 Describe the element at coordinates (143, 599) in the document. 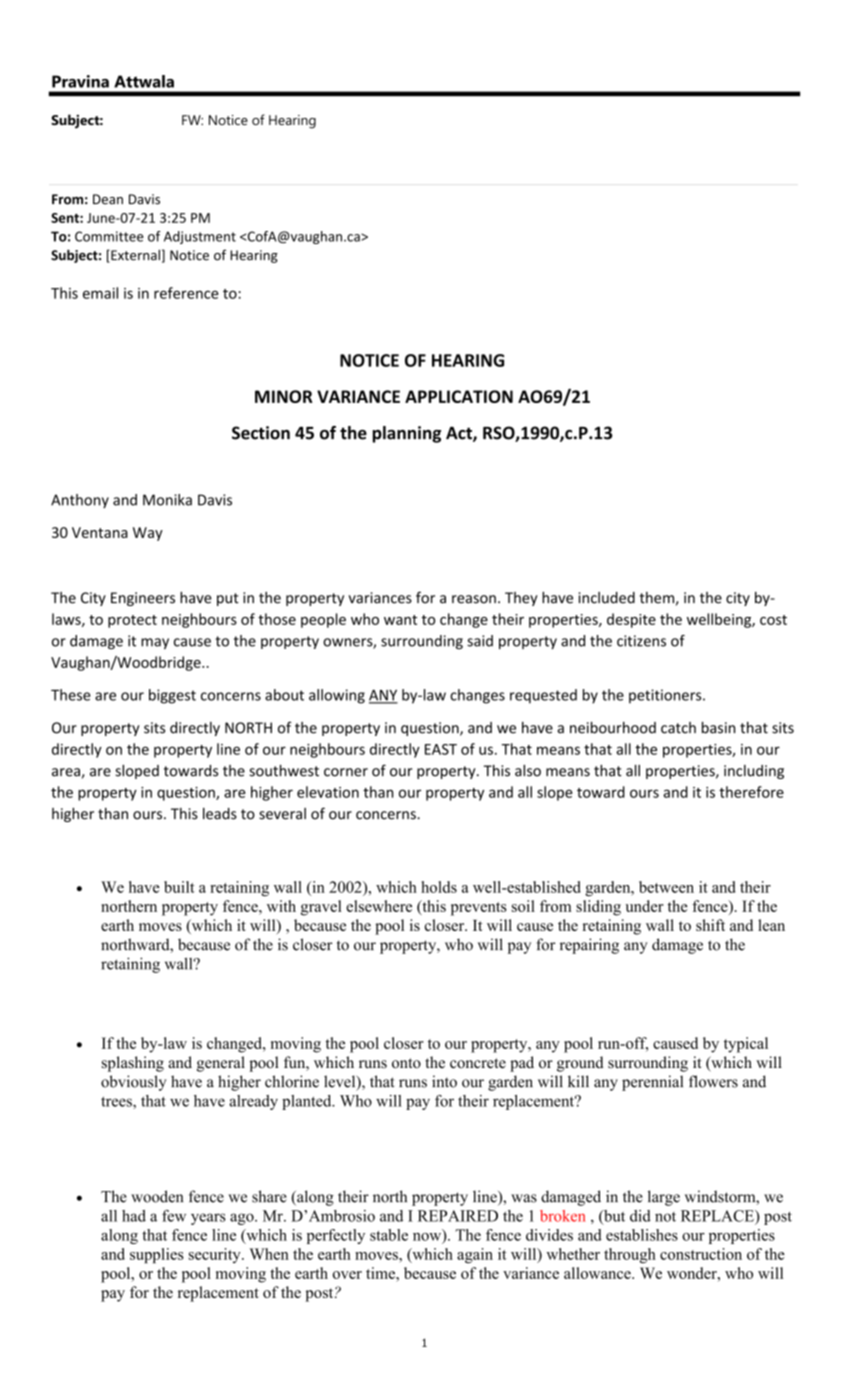

I see `Engineers` at that location.
